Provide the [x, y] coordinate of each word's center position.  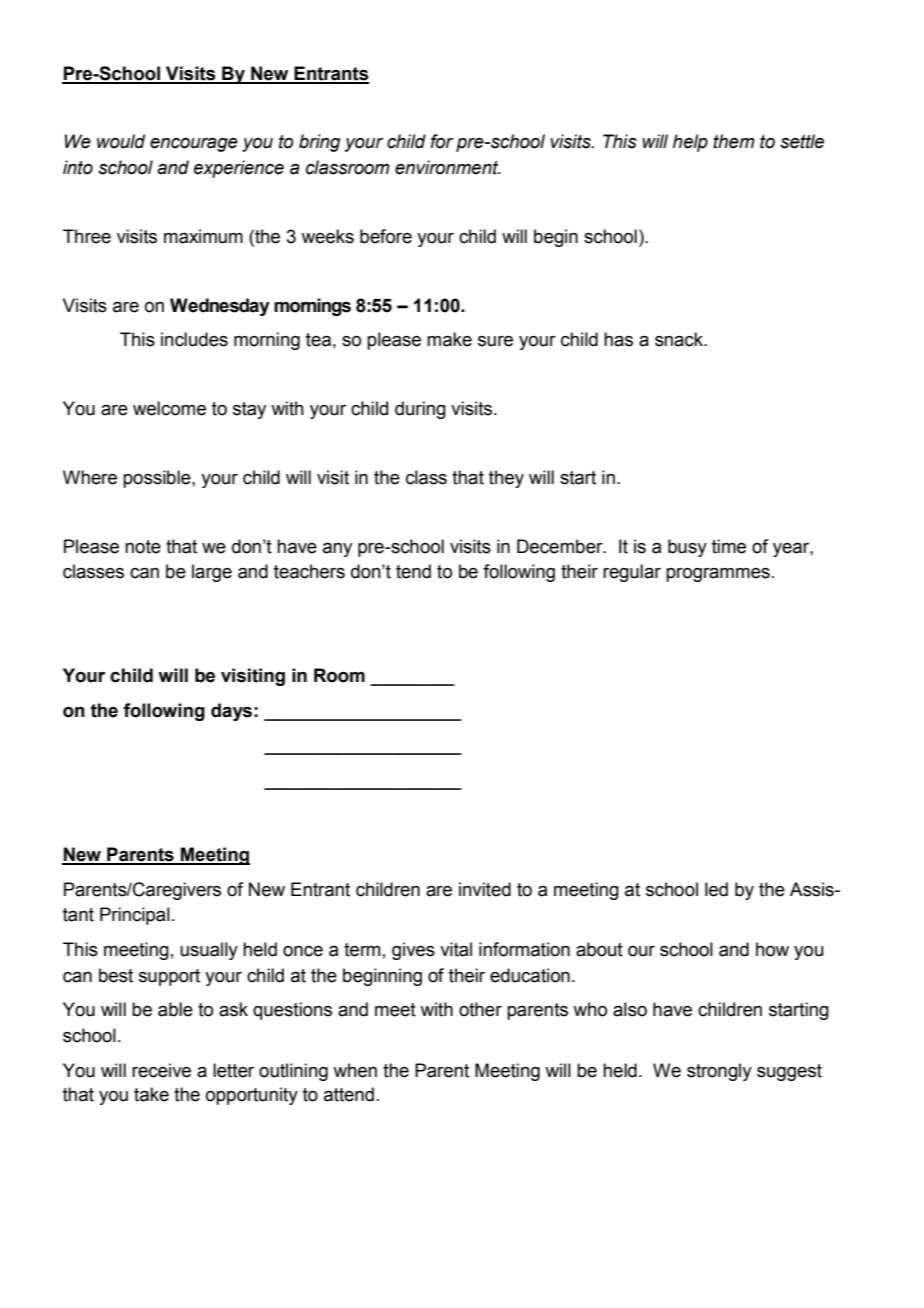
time [729, 546]
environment [448, 167]
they [506, 479]
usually [209, 951]
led [716, 889]
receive [161, 1070]
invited [485, 889]
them [734, 141]
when [355, 1070]
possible [158, 479]
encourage [194, 145]
